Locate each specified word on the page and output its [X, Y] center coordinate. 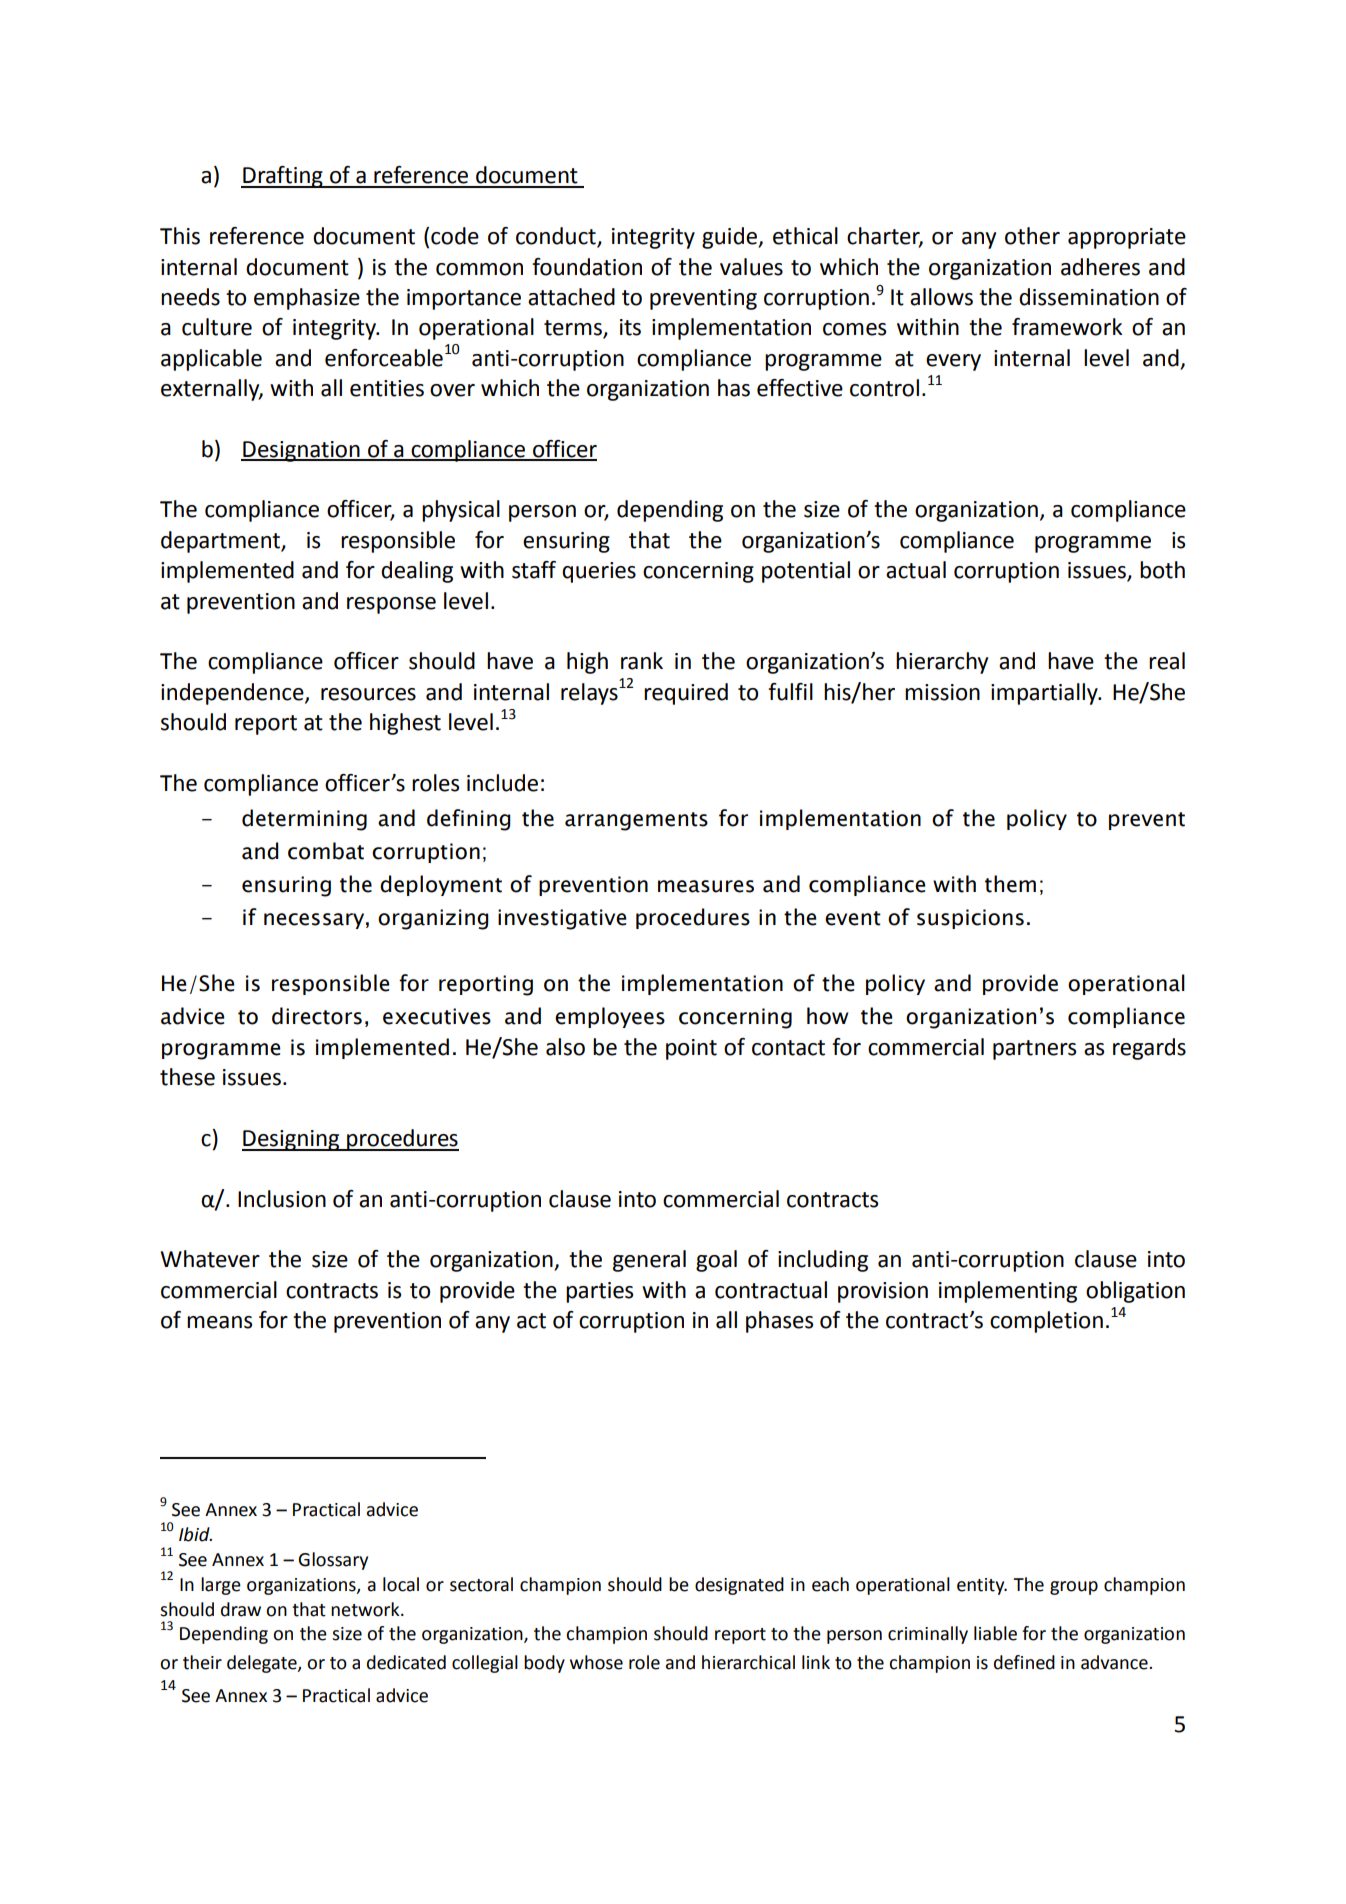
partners [1034, 1050]
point [691, 1049]
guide [730, 238]
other [1032, 236]
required [686, 694]
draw [241, 1609]
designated [739, 1586]
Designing [292, 1140]
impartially [1045, 694]
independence [233, 694]
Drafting [283, 177]
